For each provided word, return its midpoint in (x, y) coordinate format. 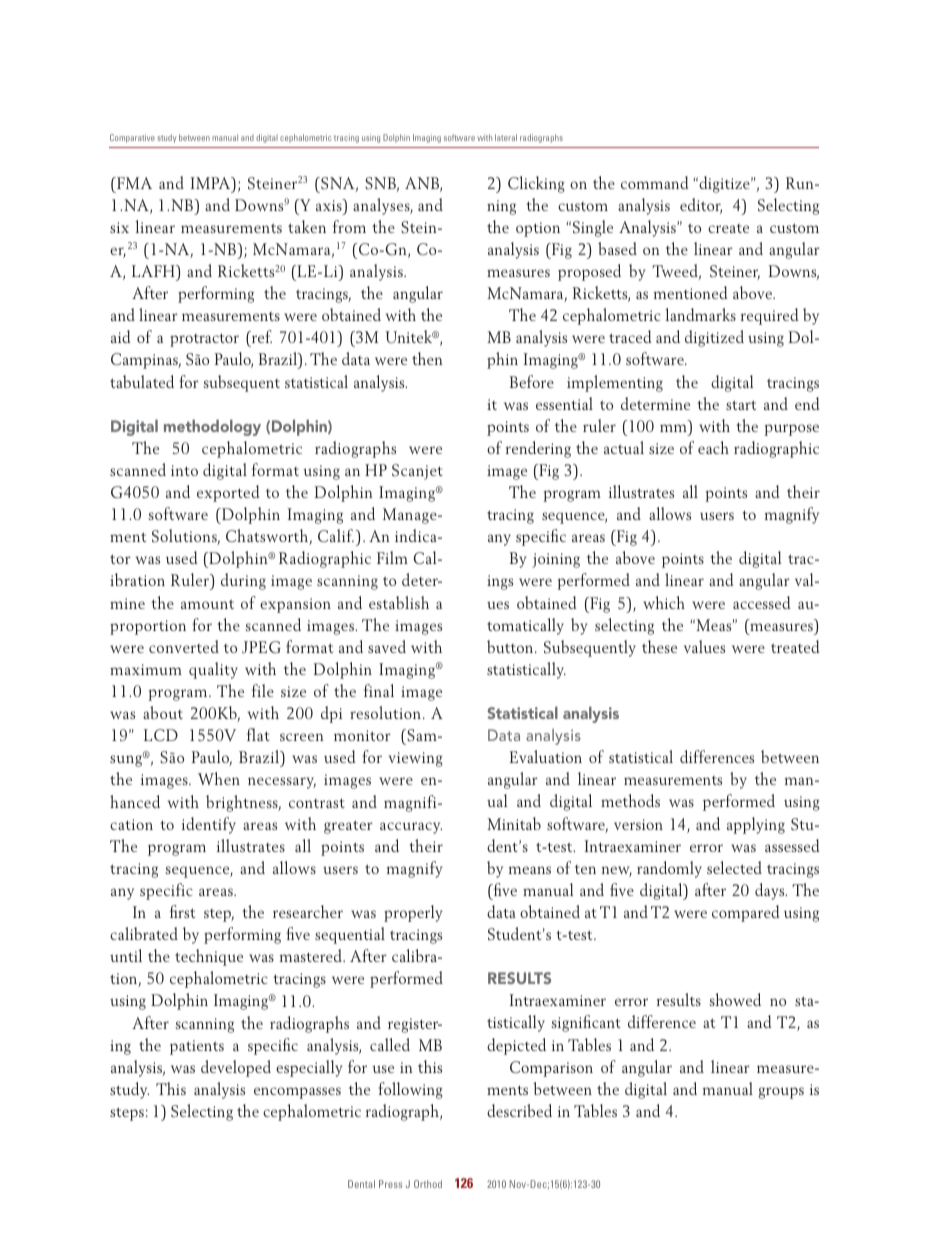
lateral (506, 137)
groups (781, 1093)
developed (236, 1068)
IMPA (212, 184)
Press (390, 1184)
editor (701, 206)
